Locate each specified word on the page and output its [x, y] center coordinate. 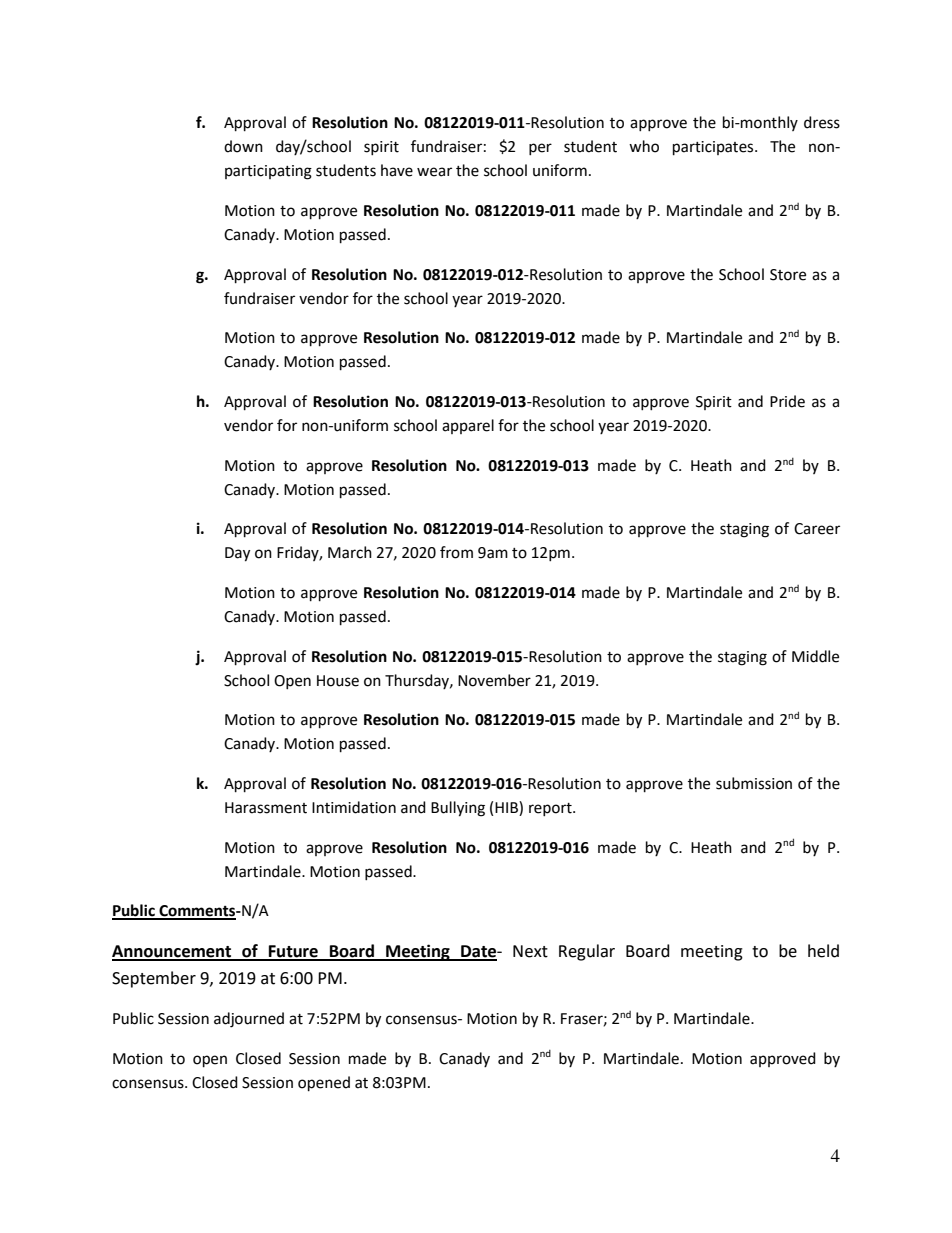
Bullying [458, 809]
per [540, 149]
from [456, 552]
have [397, 170]
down [243, 146]
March [350, 552]
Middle [815, 656]
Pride [787, 401]
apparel [468, 426]
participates [714, 148]
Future [293, 952]
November [494, 680]
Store [788, 275]
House [338, 681]
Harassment [266, 808]
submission [754, 783]
